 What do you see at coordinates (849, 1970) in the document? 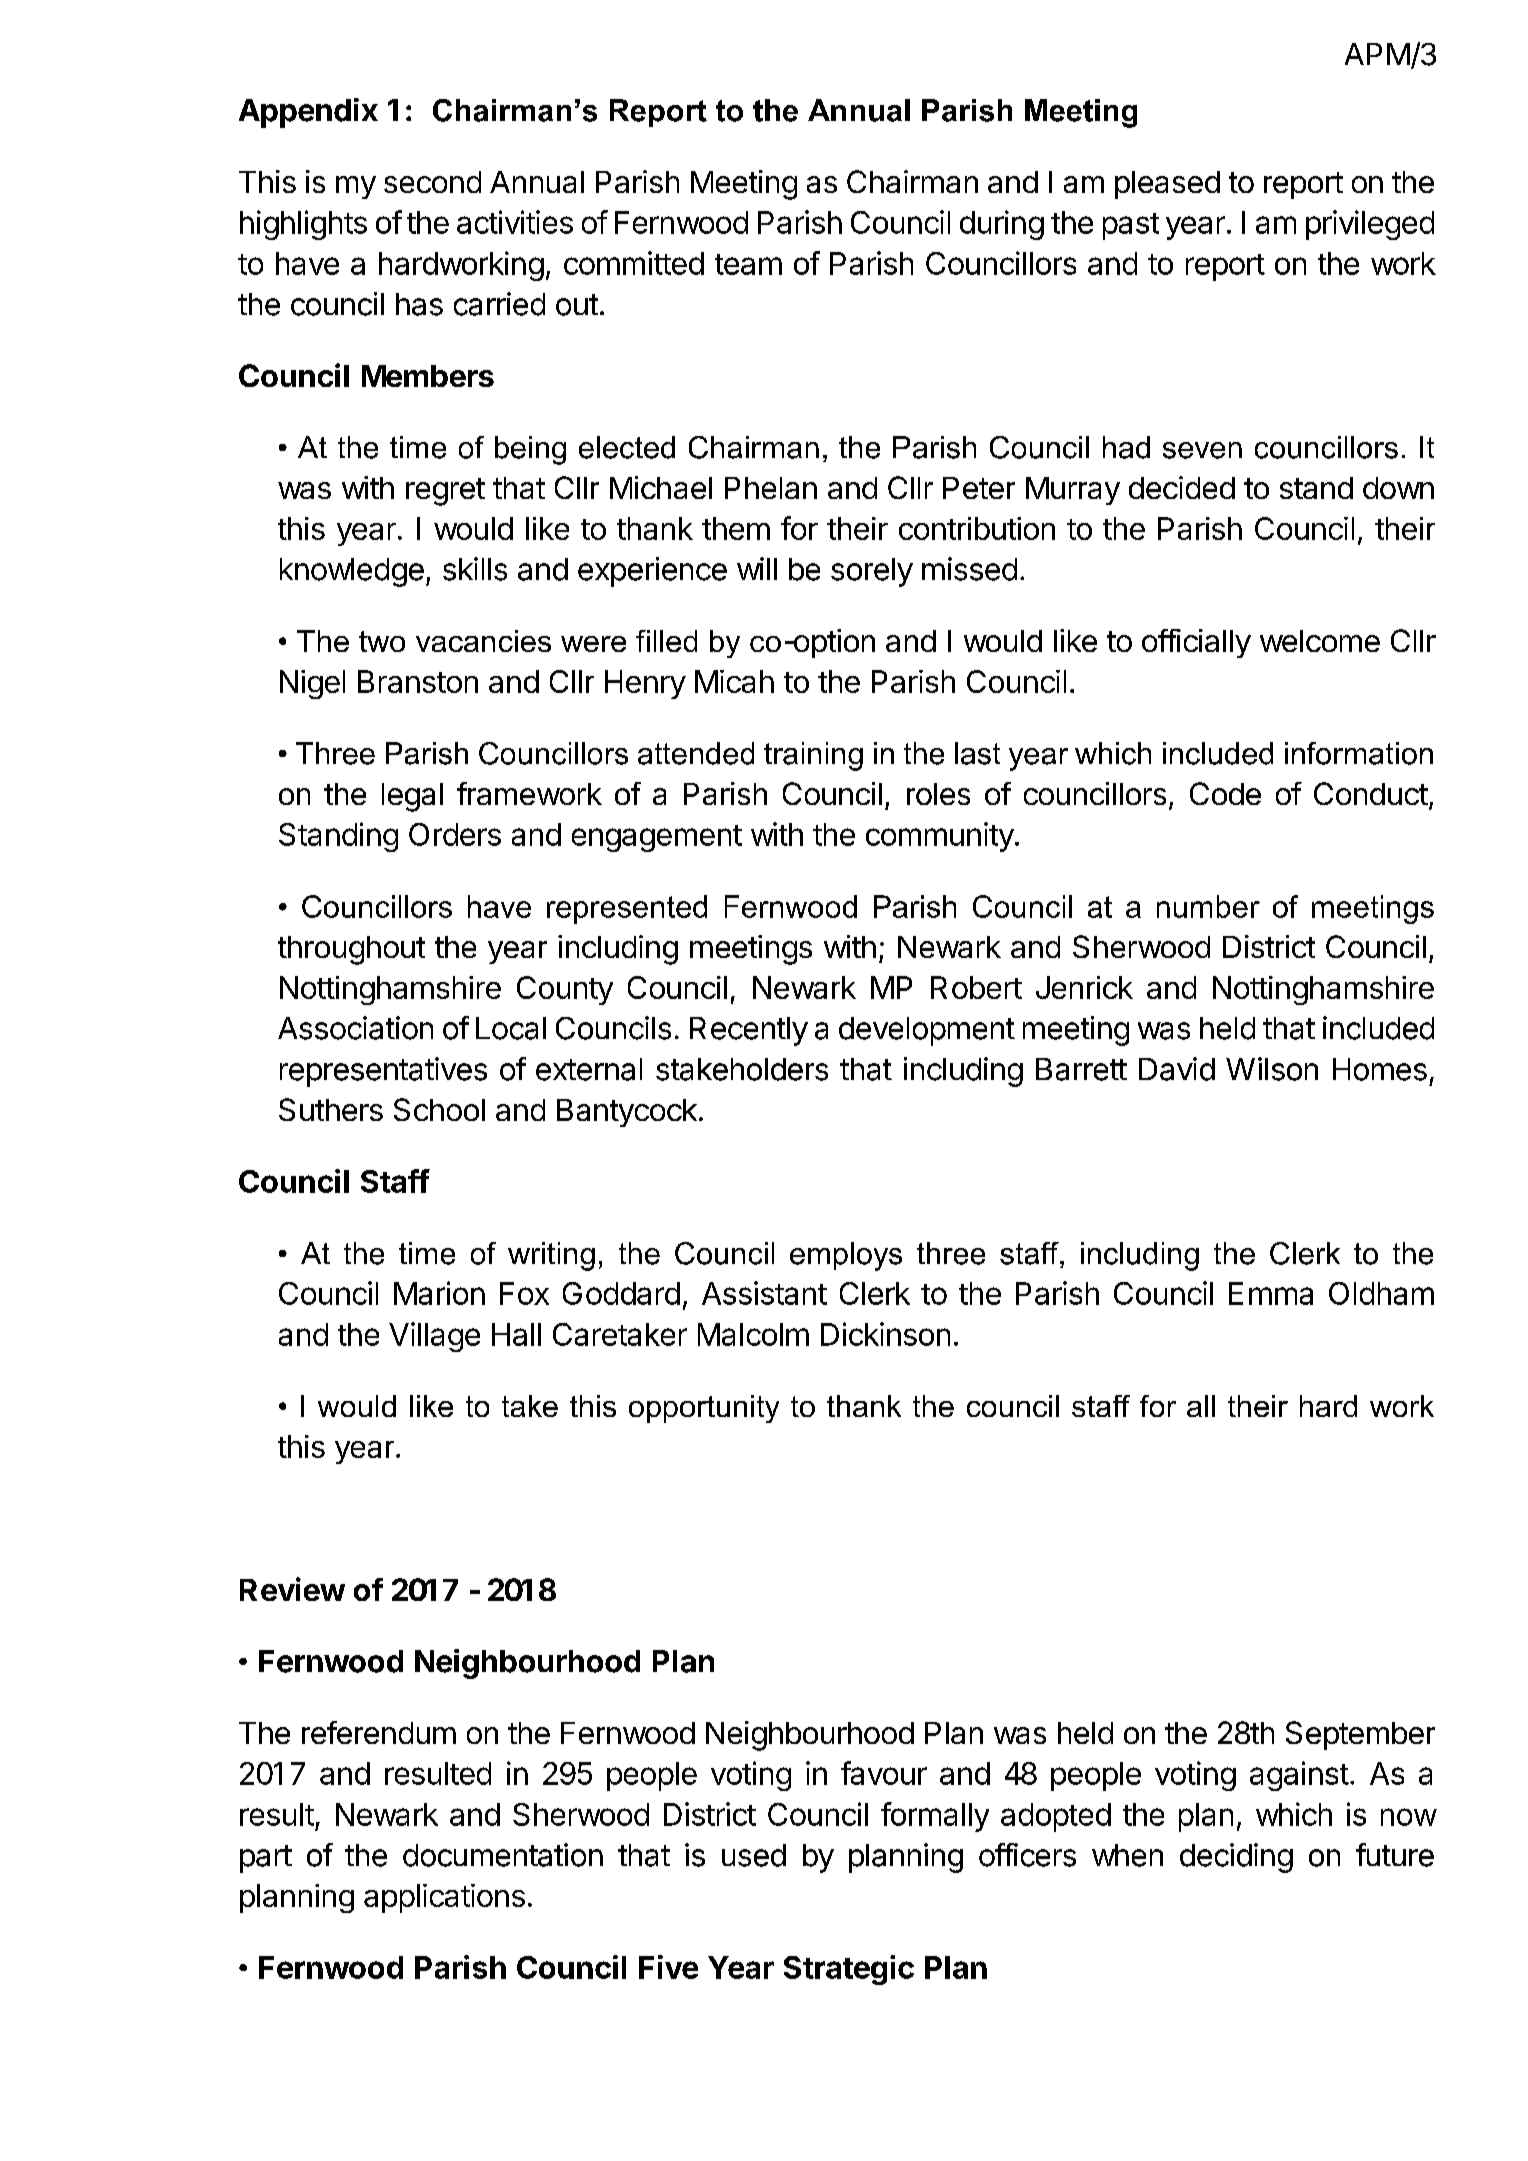
I see `Strategic` at bounding box center [849, 1970].
